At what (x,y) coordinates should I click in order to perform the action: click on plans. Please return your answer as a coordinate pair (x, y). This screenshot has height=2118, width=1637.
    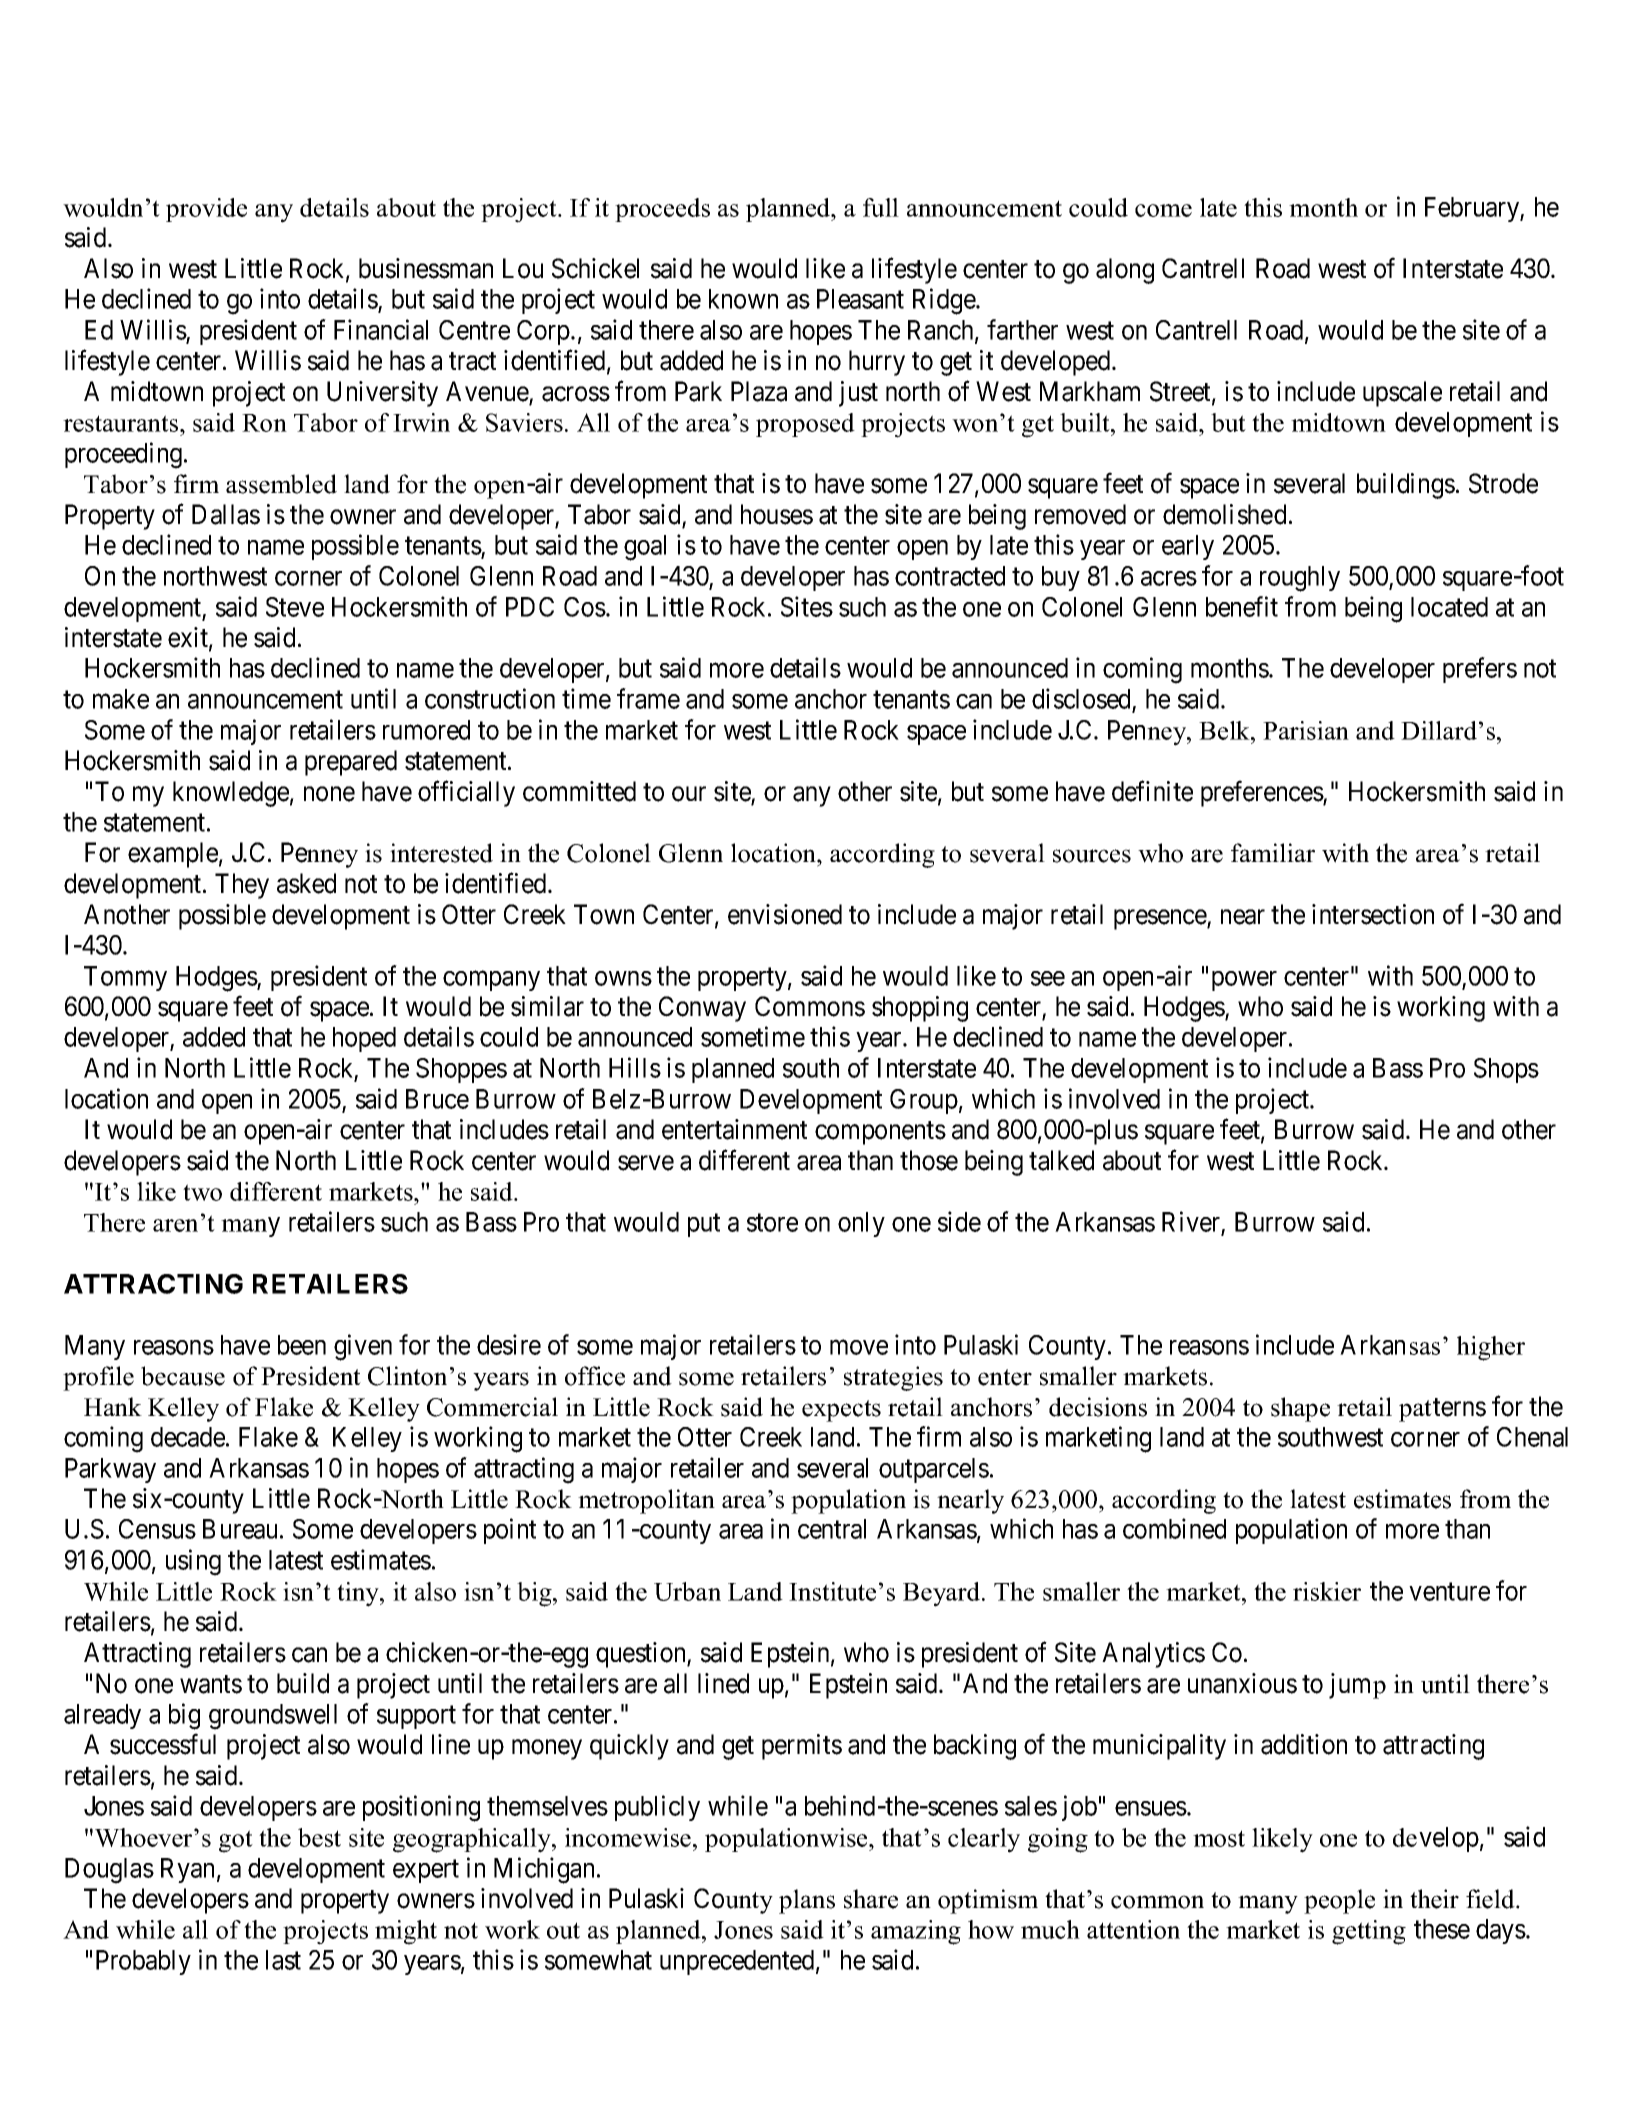
    Looking at the image, I should click on (807, 1901).
